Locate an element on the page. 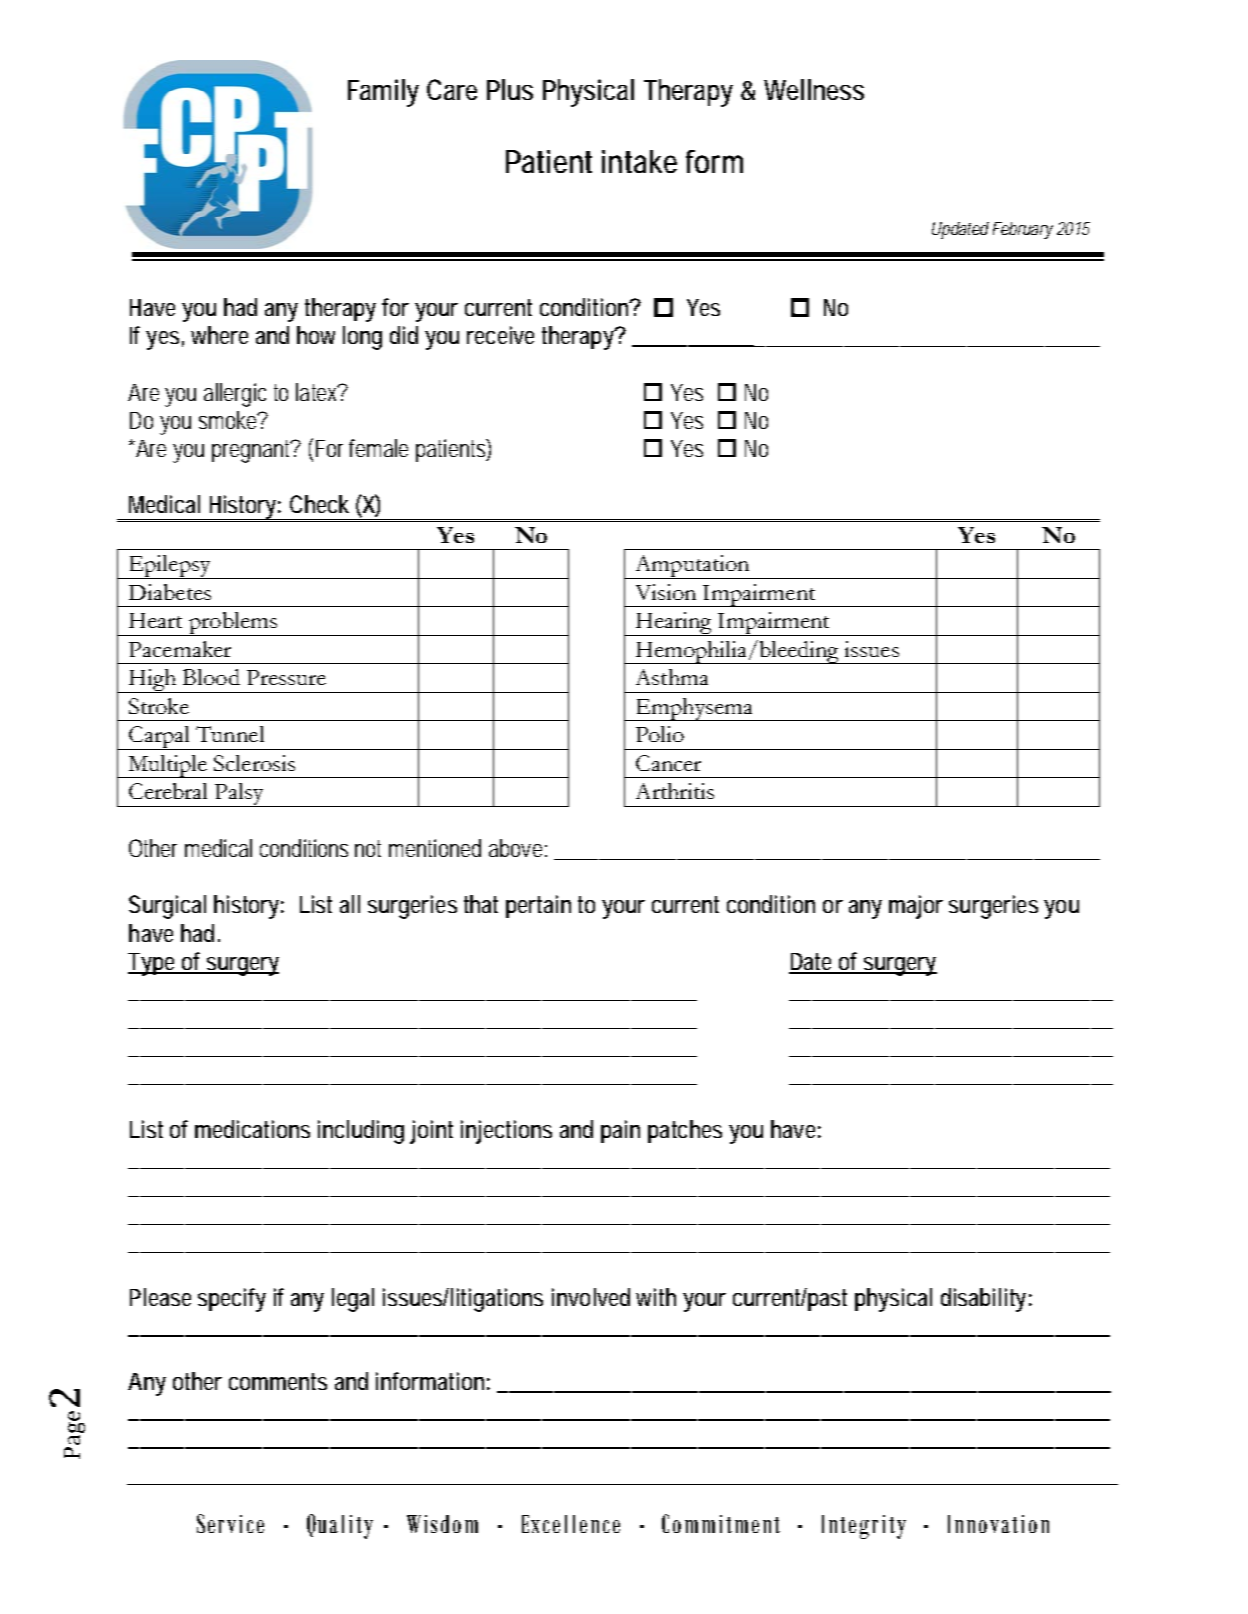 The height and width of the image is (1614, 1248). Vision is located at coordinates (666, 592).
